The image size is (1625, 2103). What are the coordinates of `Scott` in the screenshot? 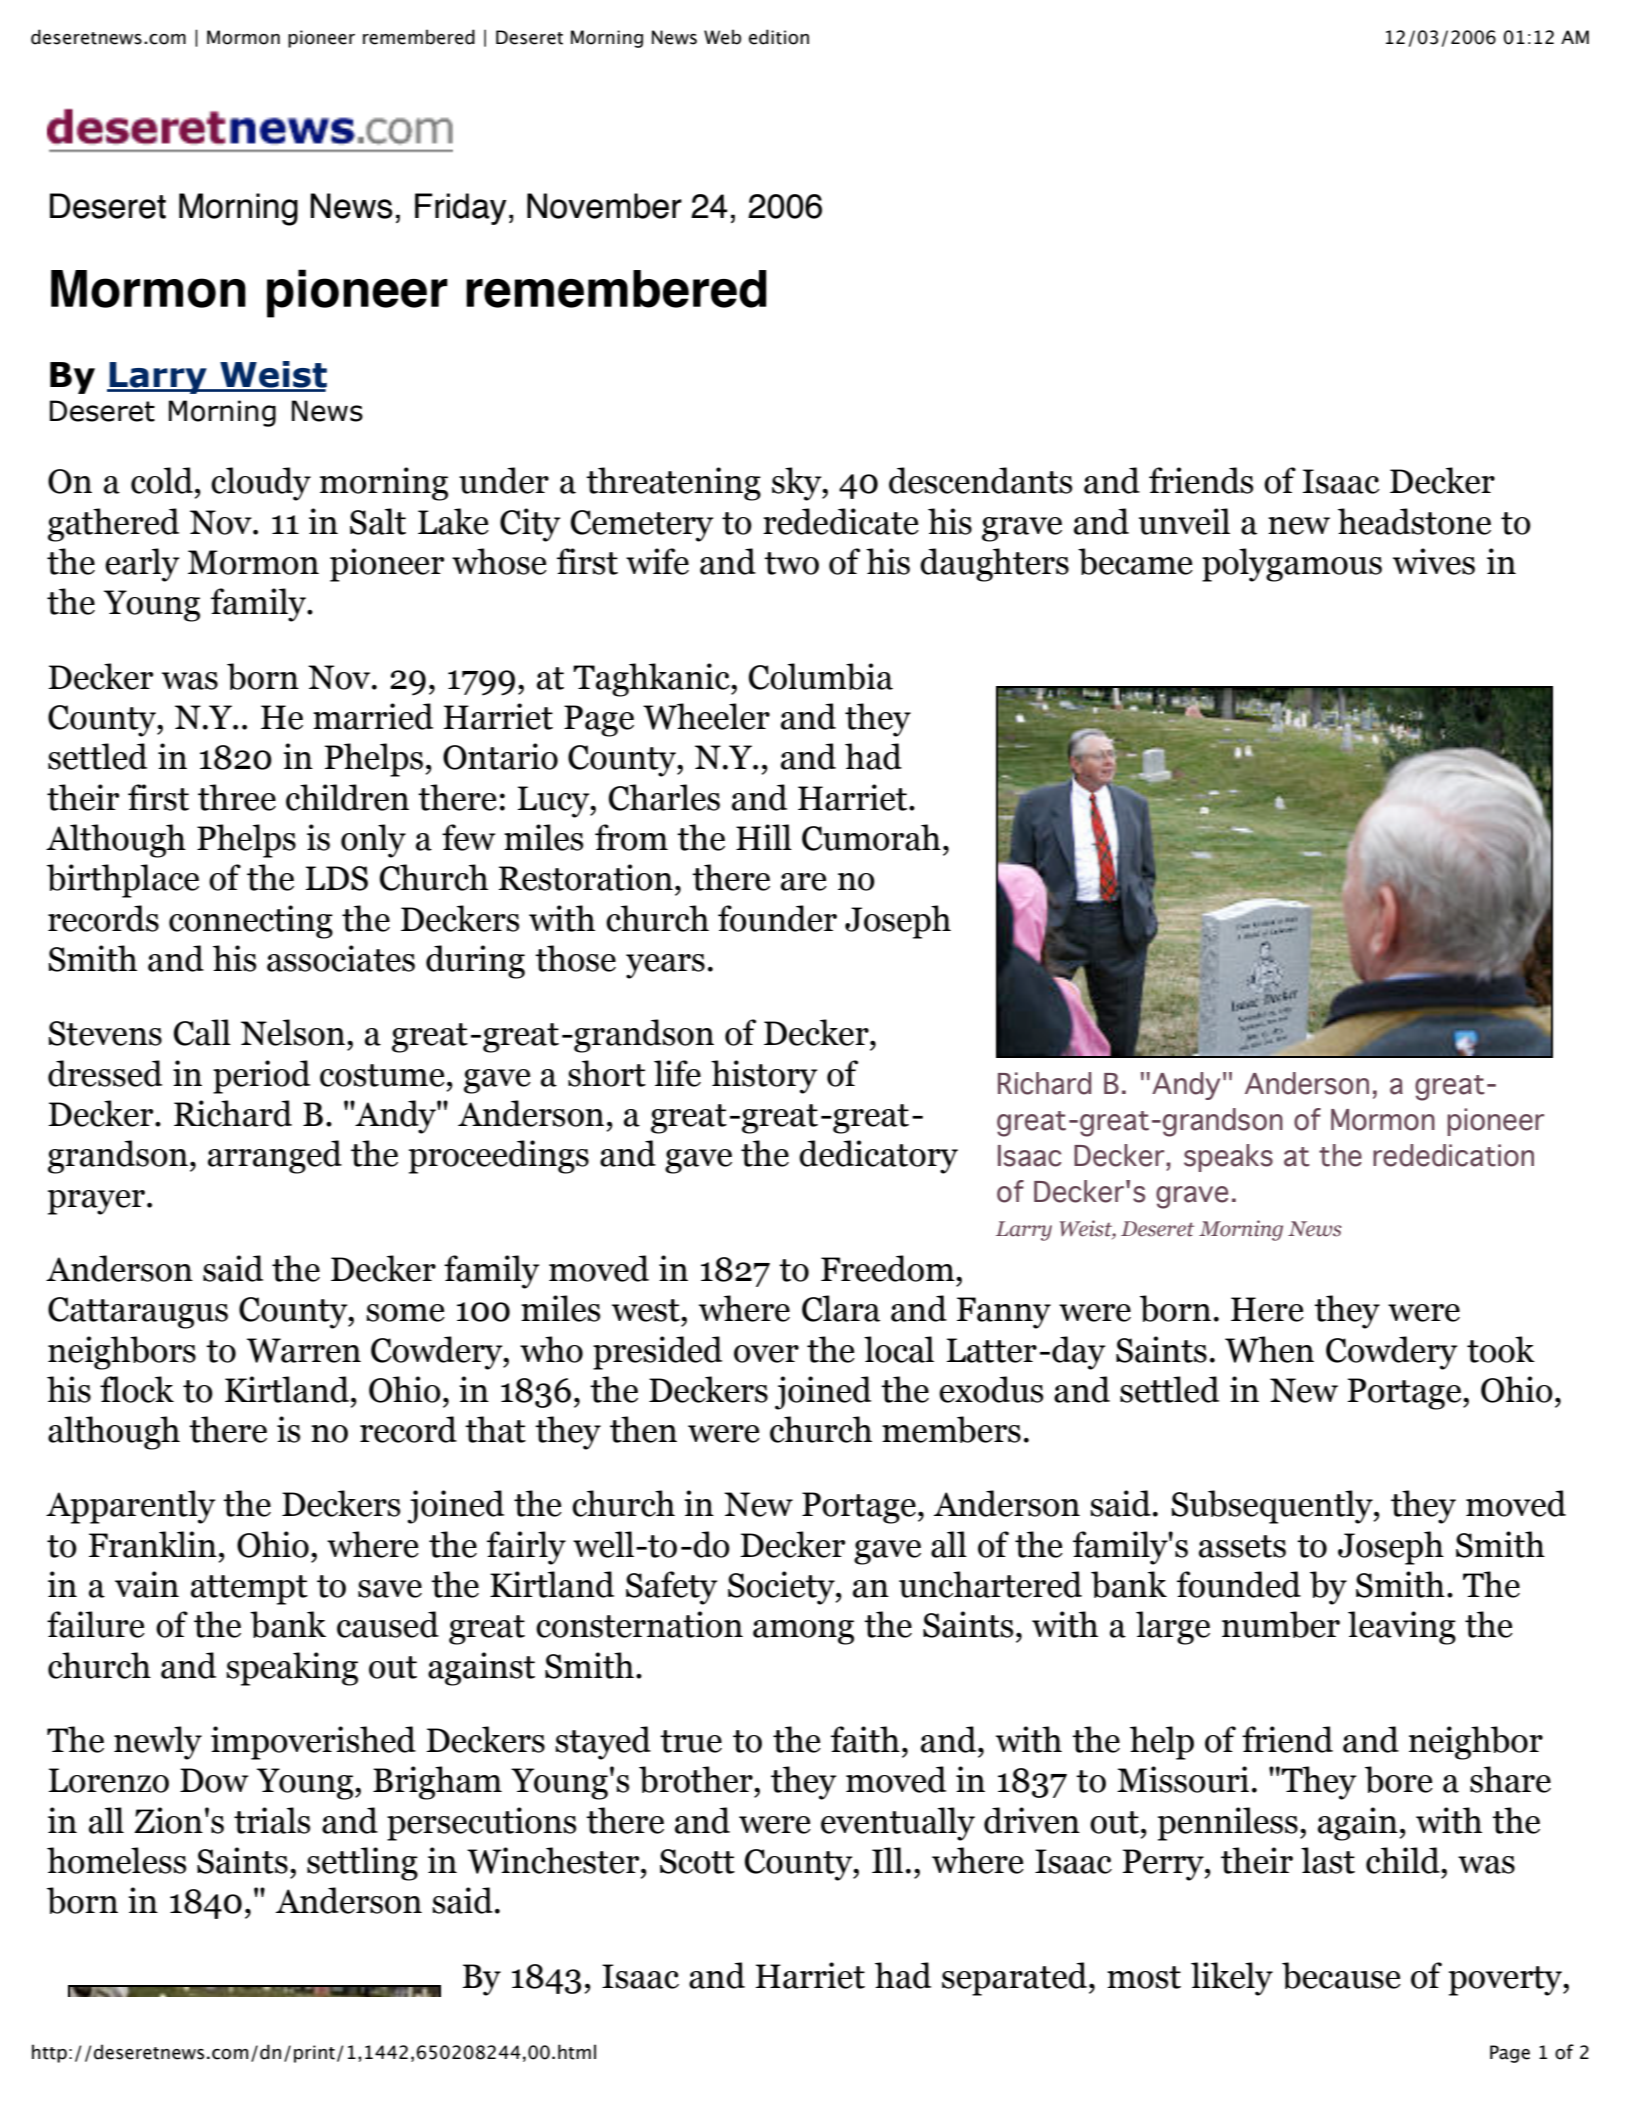 It's located at (697, 1861).
